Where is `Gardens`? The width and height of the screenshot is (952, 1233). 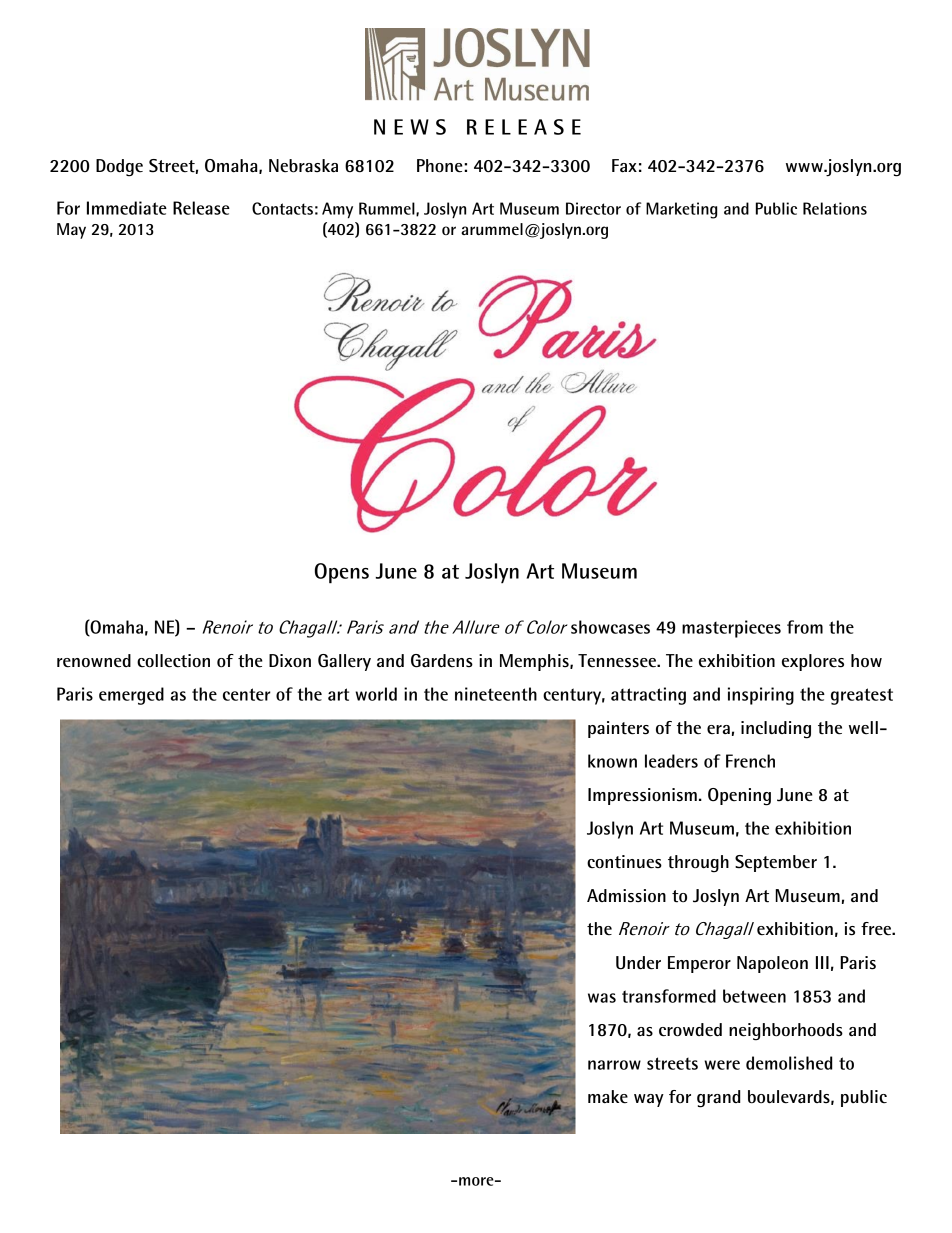
Gardens is located at coordinates (442, 661).
